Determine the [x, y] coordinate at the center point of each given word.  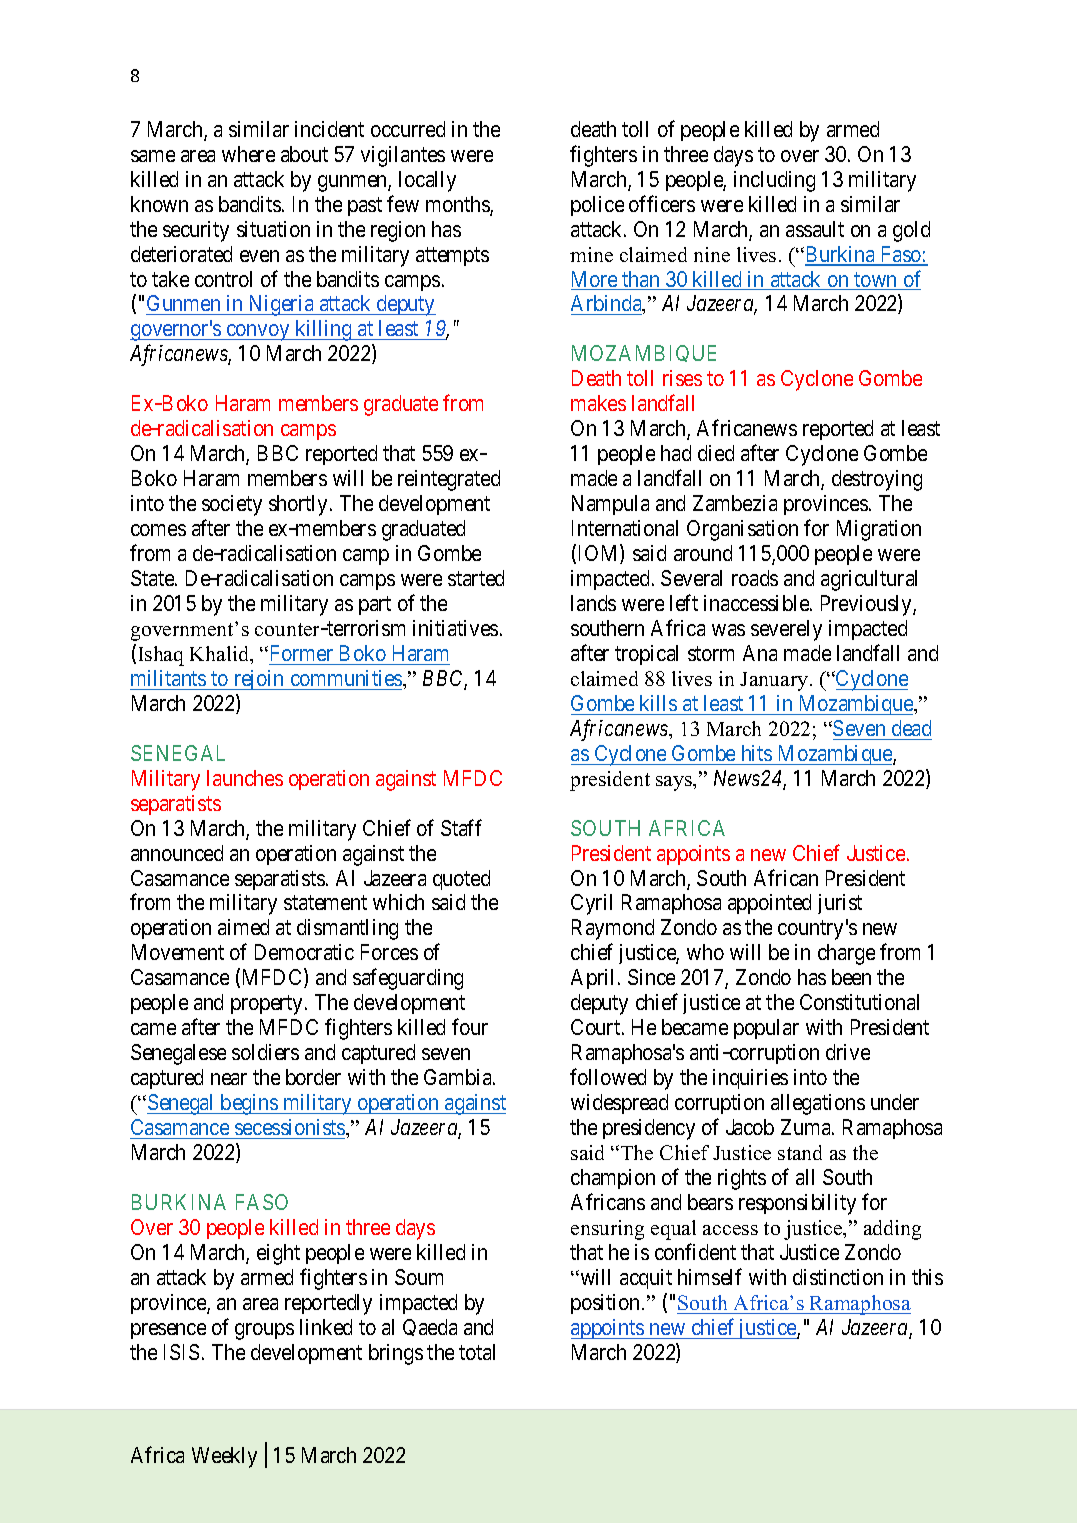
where [248, 154]
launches [245, 778]
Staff [461, 827]
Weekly [224, 1457]
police [597, 206]
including [774, 181]
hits [757, 753]
